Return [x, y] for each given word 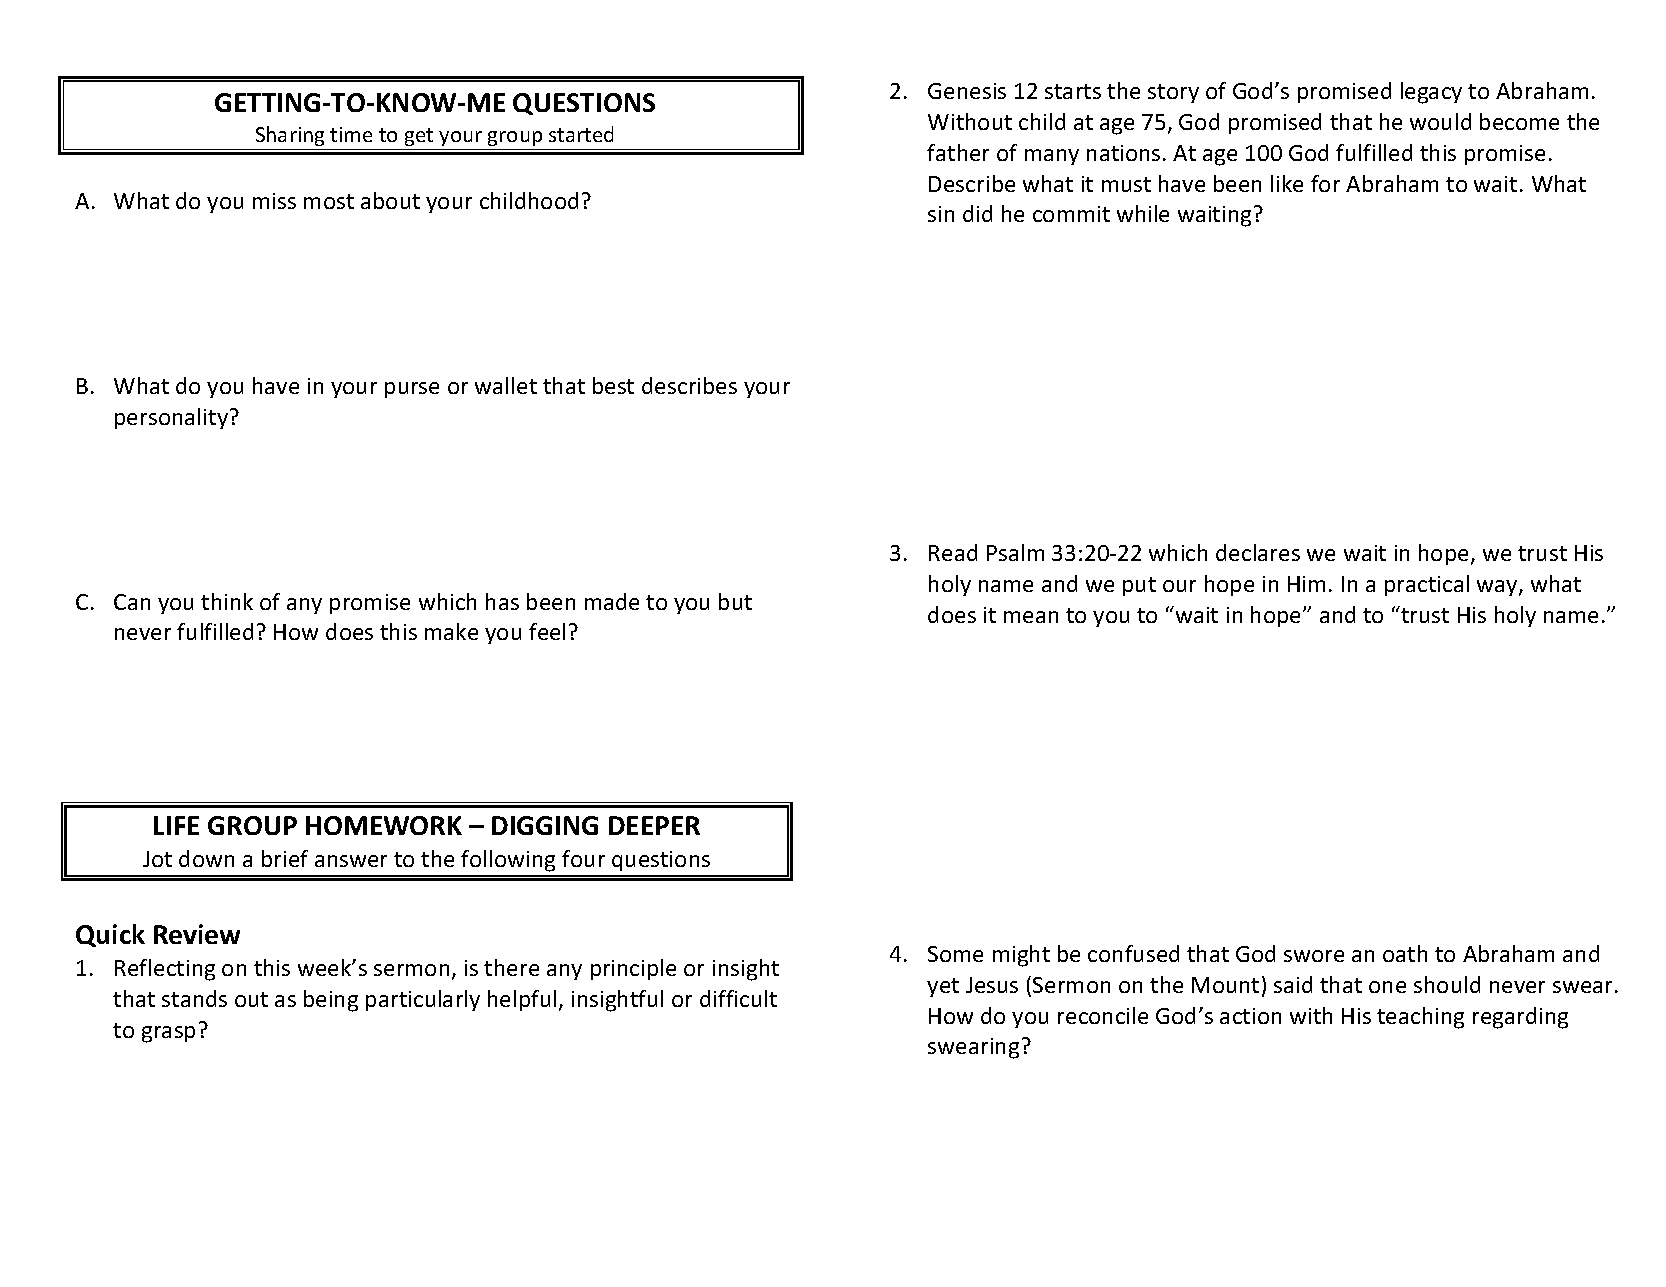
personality [171, 418]
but [735, 601]
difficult [738, 998]
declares [1258, 552]
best [613, 385]
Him [1306, 584]
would [1440, 121]
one [1387, 987]
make [451, 631]
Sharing [290, 136]
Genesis [967, 91]
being [331, 1001]
